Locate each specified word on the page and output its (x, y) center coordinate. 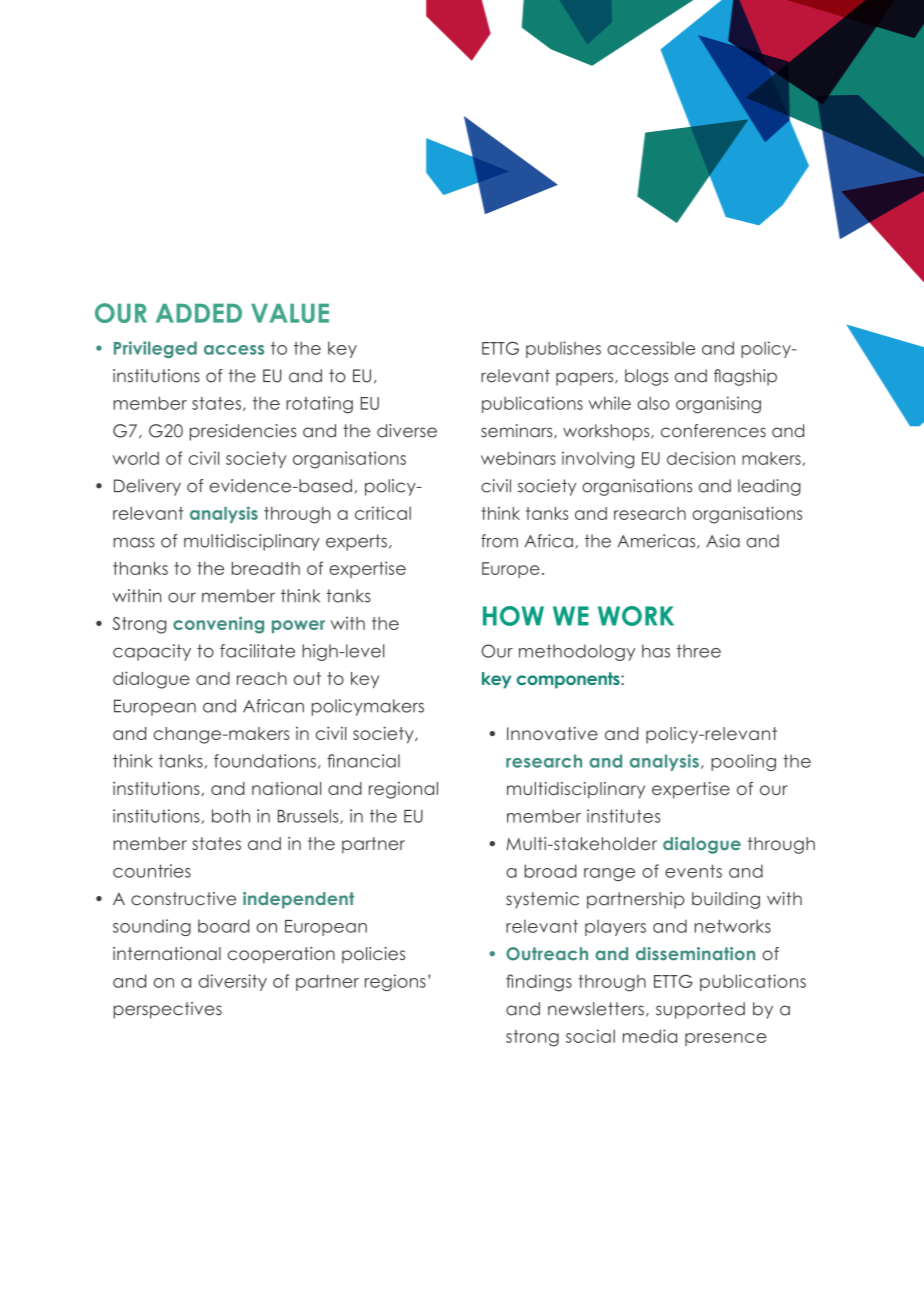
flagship (745, 377)
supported (700, 1010)
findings (539, 983)
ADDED (199, 313)
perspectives (167, 1010)
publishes (563, 349)
